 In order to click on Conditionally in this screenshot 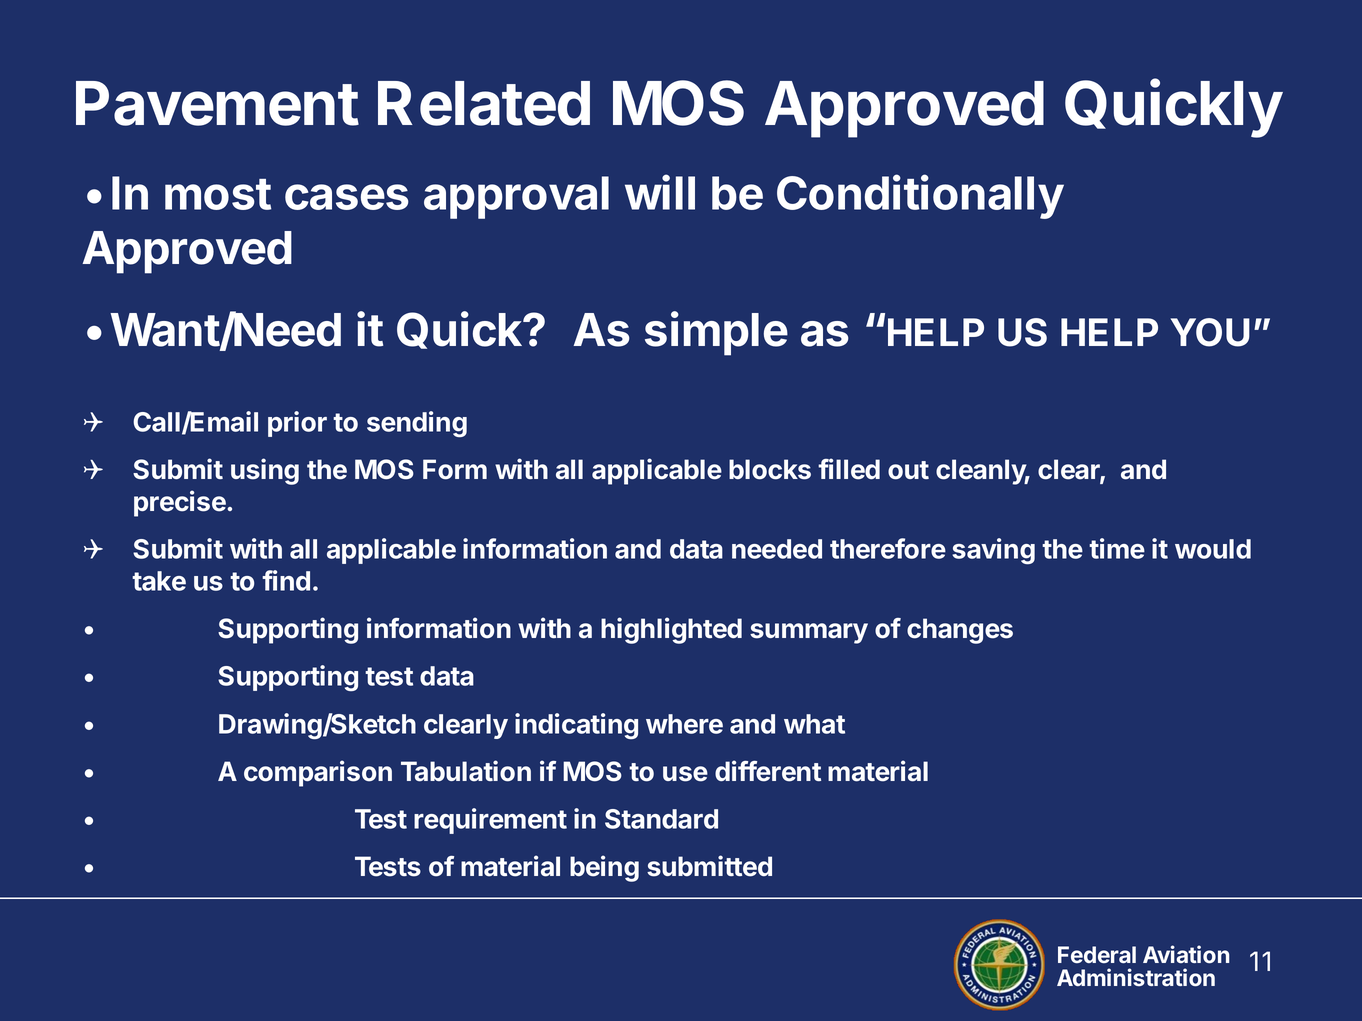, I will do `click(920, 196)`.
